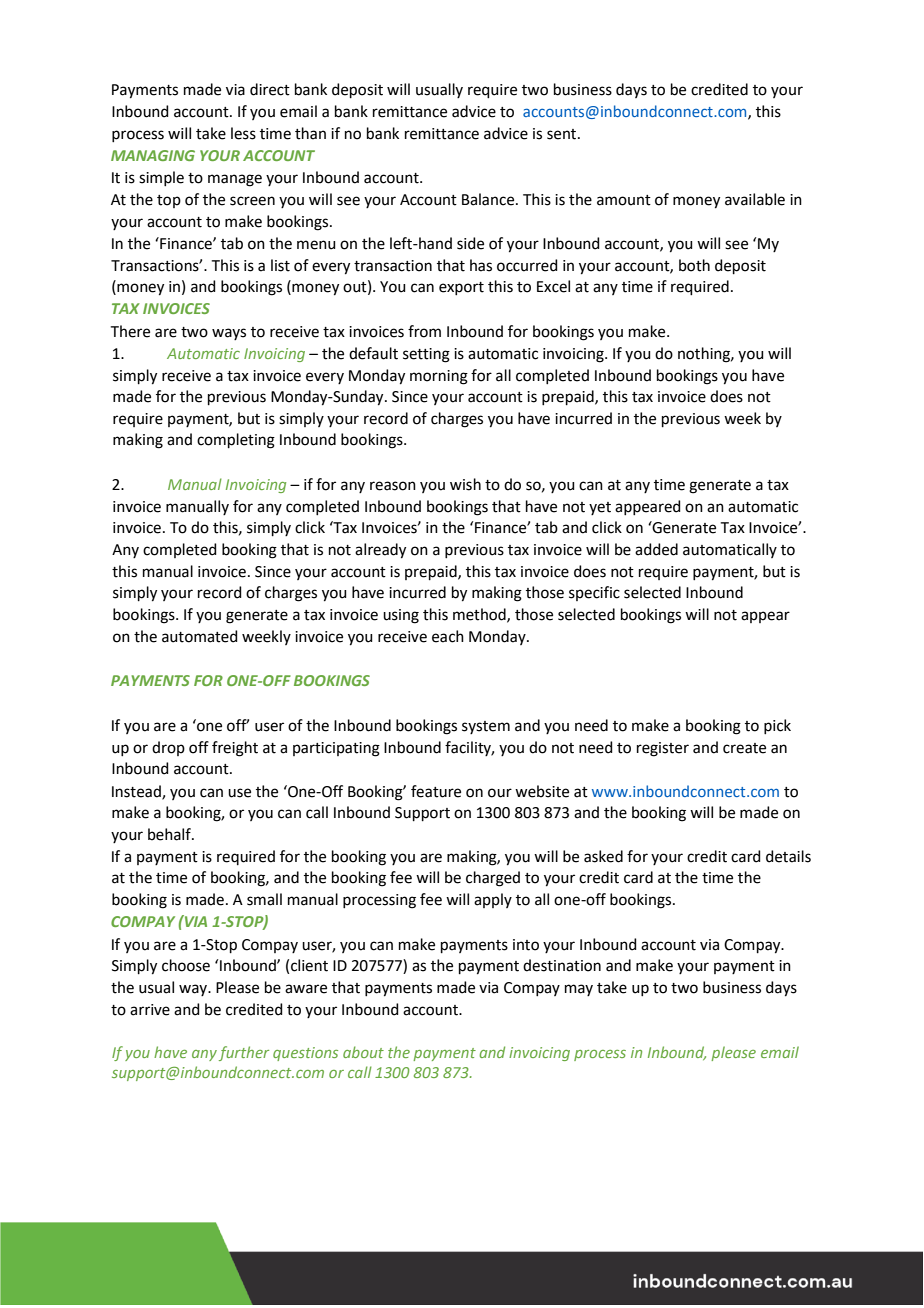 The height and width of the screenshot is (1308, 924). Describe the element at coordinates (788, 856) in the screenshot. I see `details` at that location.
